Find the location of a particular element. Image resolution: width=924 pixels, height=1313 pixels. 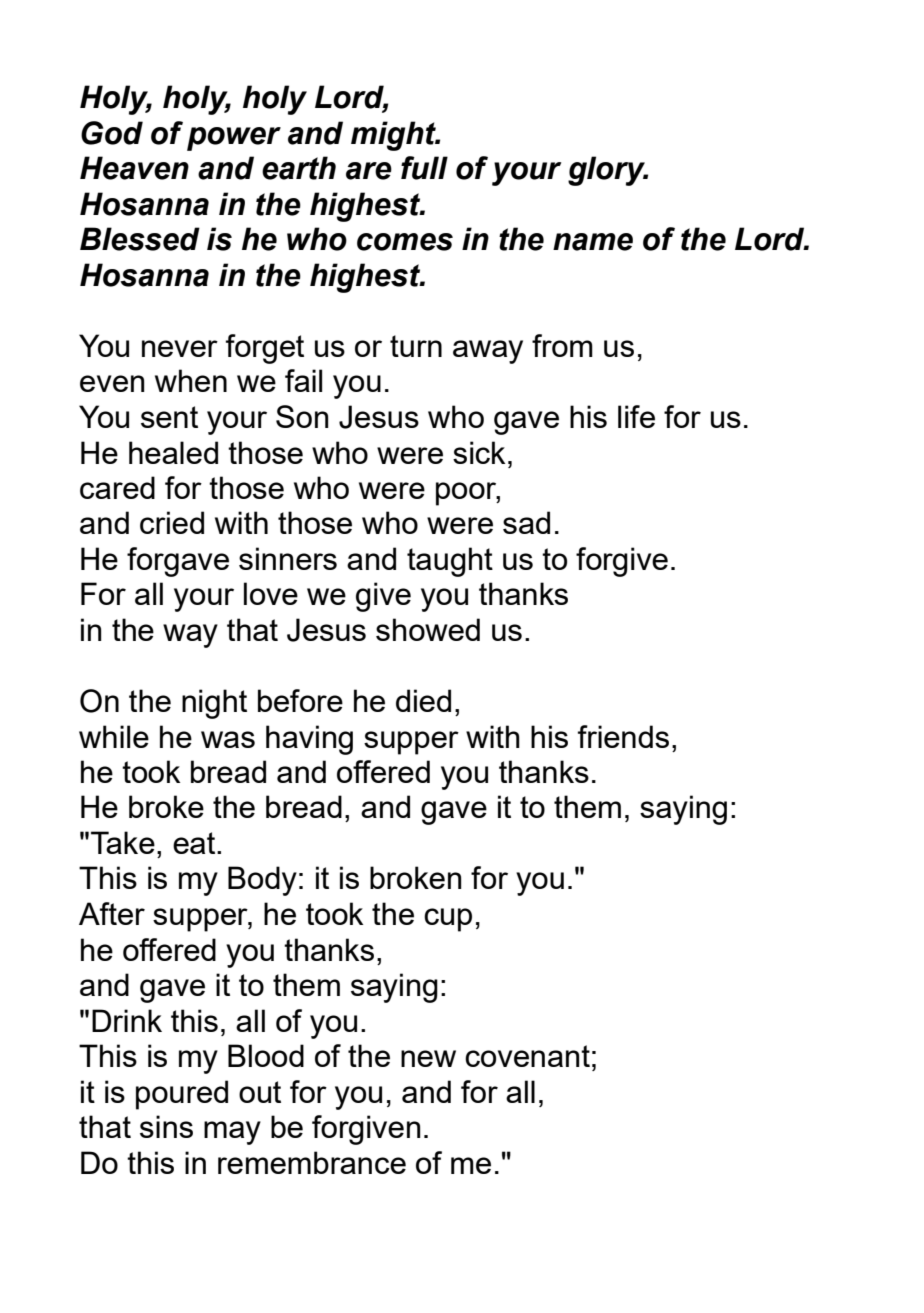

might is located at coordinates (394, 136).
